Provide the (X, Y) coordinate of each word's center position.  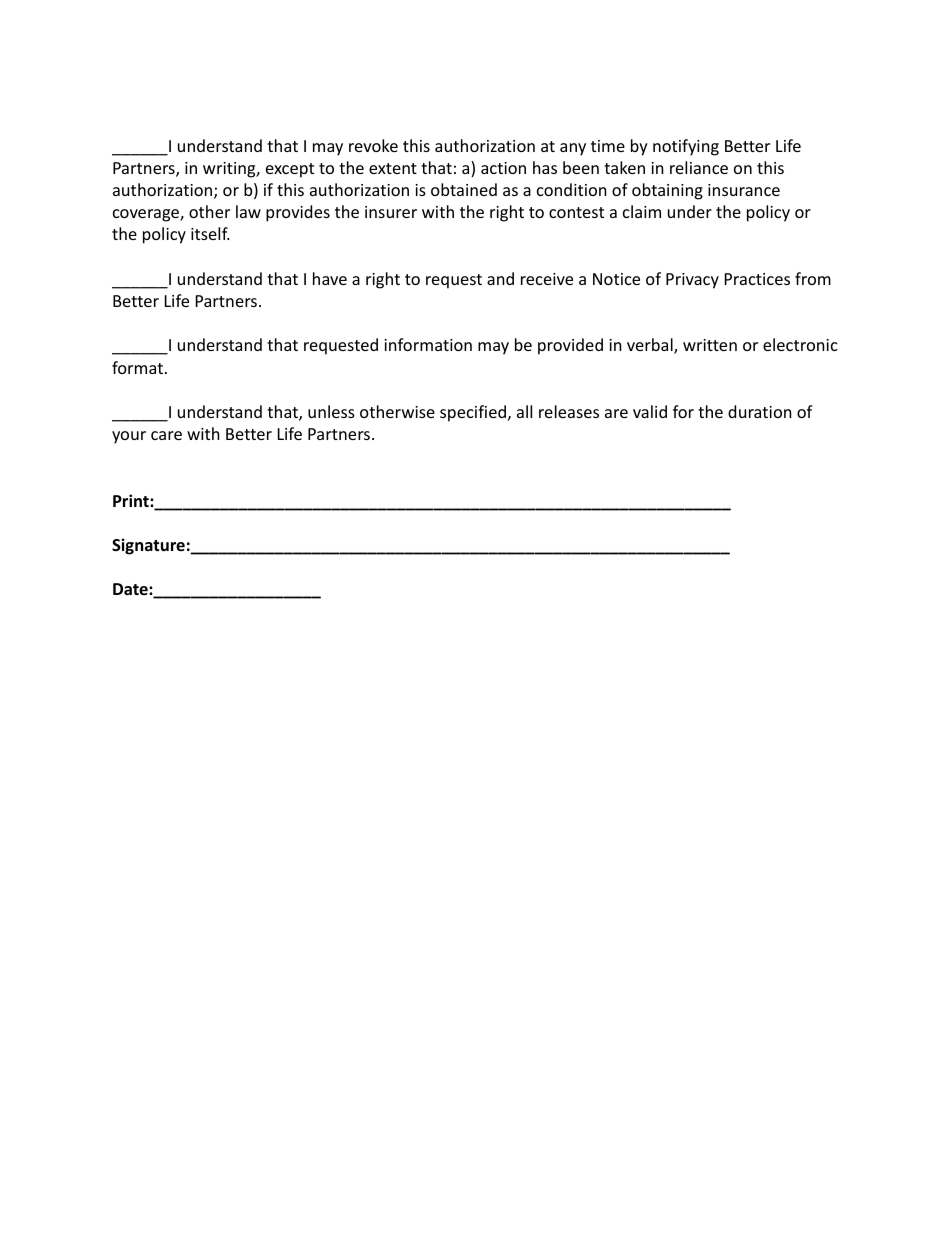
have (330, 278)
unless (331, 411)
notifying (686, 147)
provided (570, 346)
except (290, 170)
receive (547, 279)
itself (210, 233)
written (710, 345)
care (166, 435)
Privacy (692, 281)
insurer (391, 212)
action (503, 168)
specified (473, 413)
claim (642, 211)
